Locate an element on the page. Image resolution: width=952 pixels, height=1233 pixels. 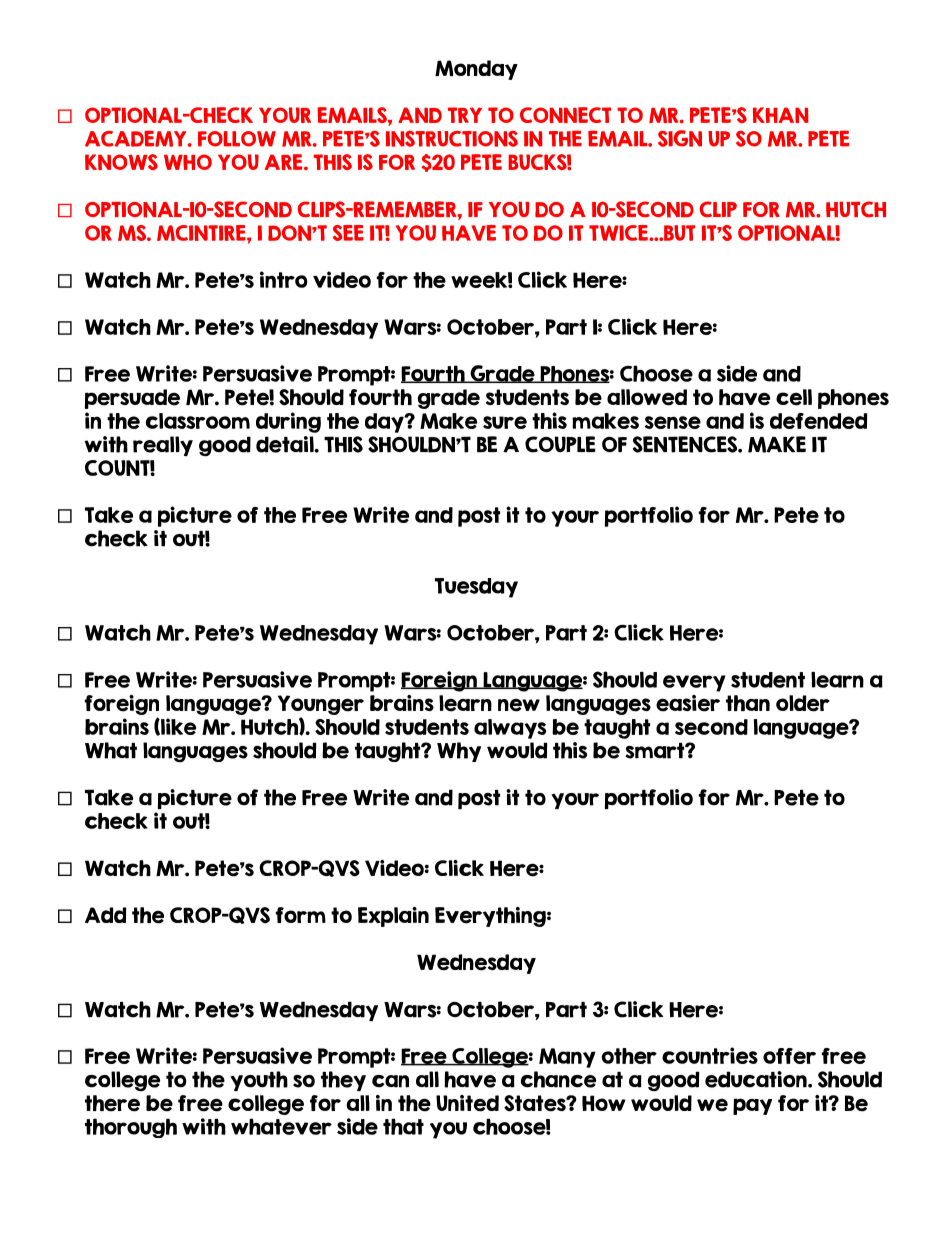
TRY is located at coordinates (465, 115).
